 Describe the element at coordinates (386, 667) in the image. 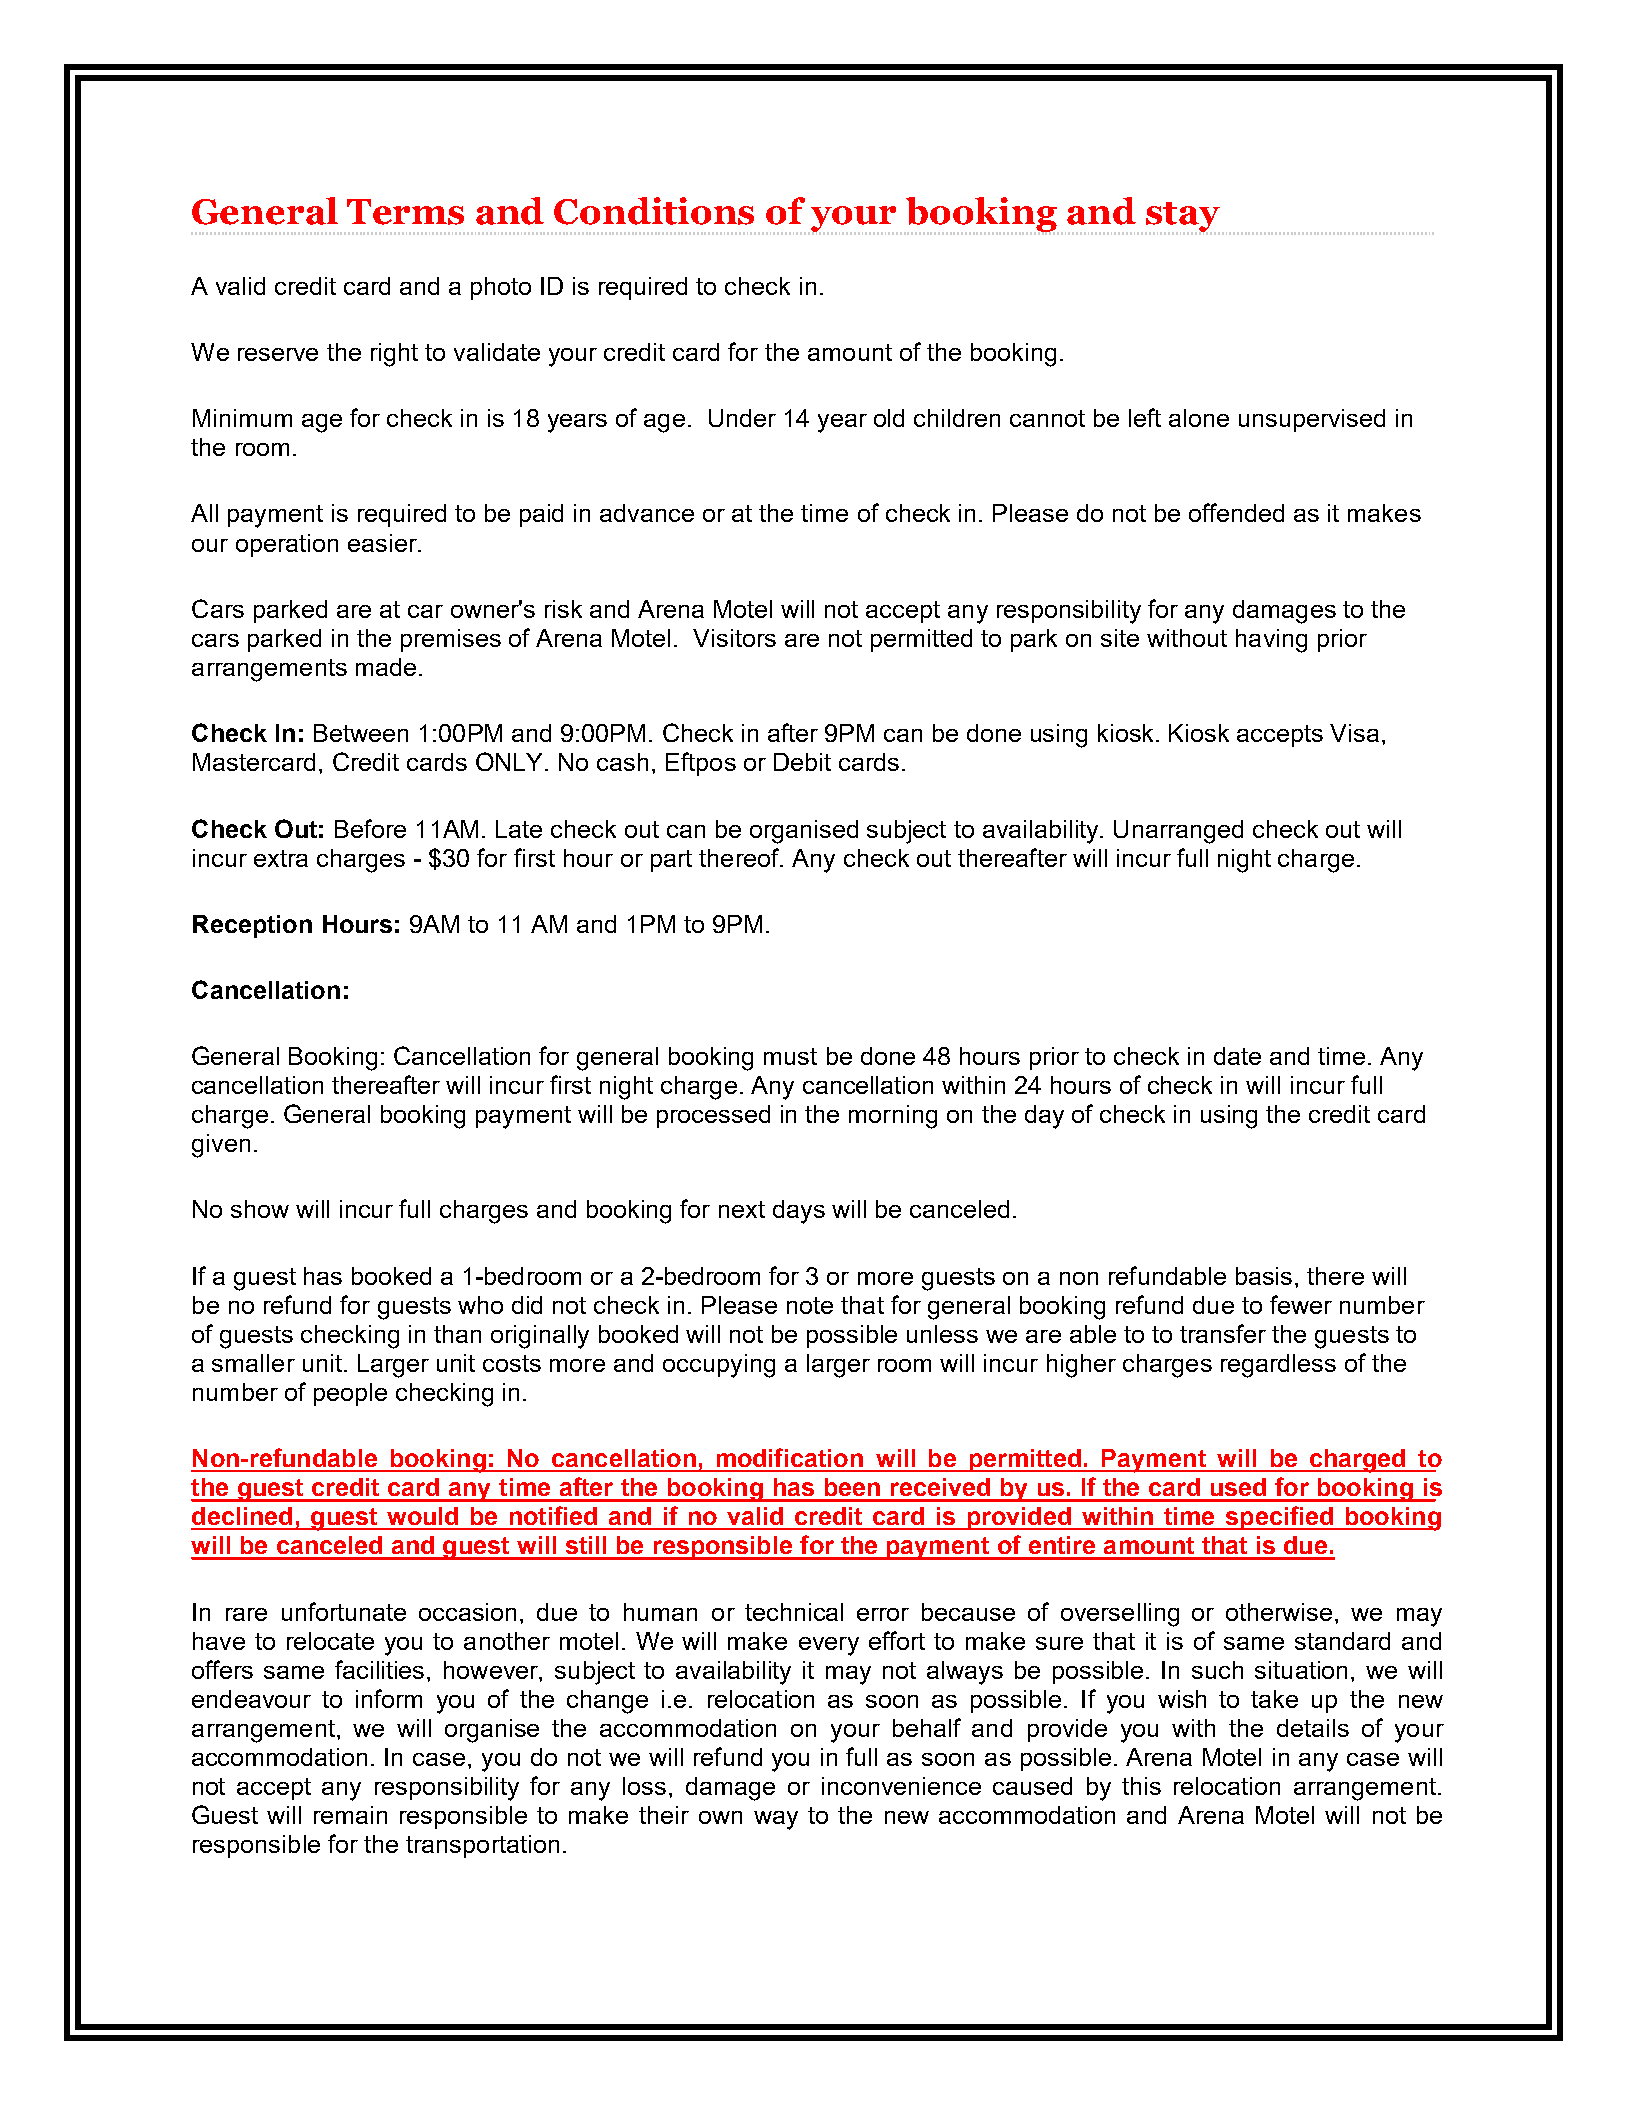

I see `made` at that location.
